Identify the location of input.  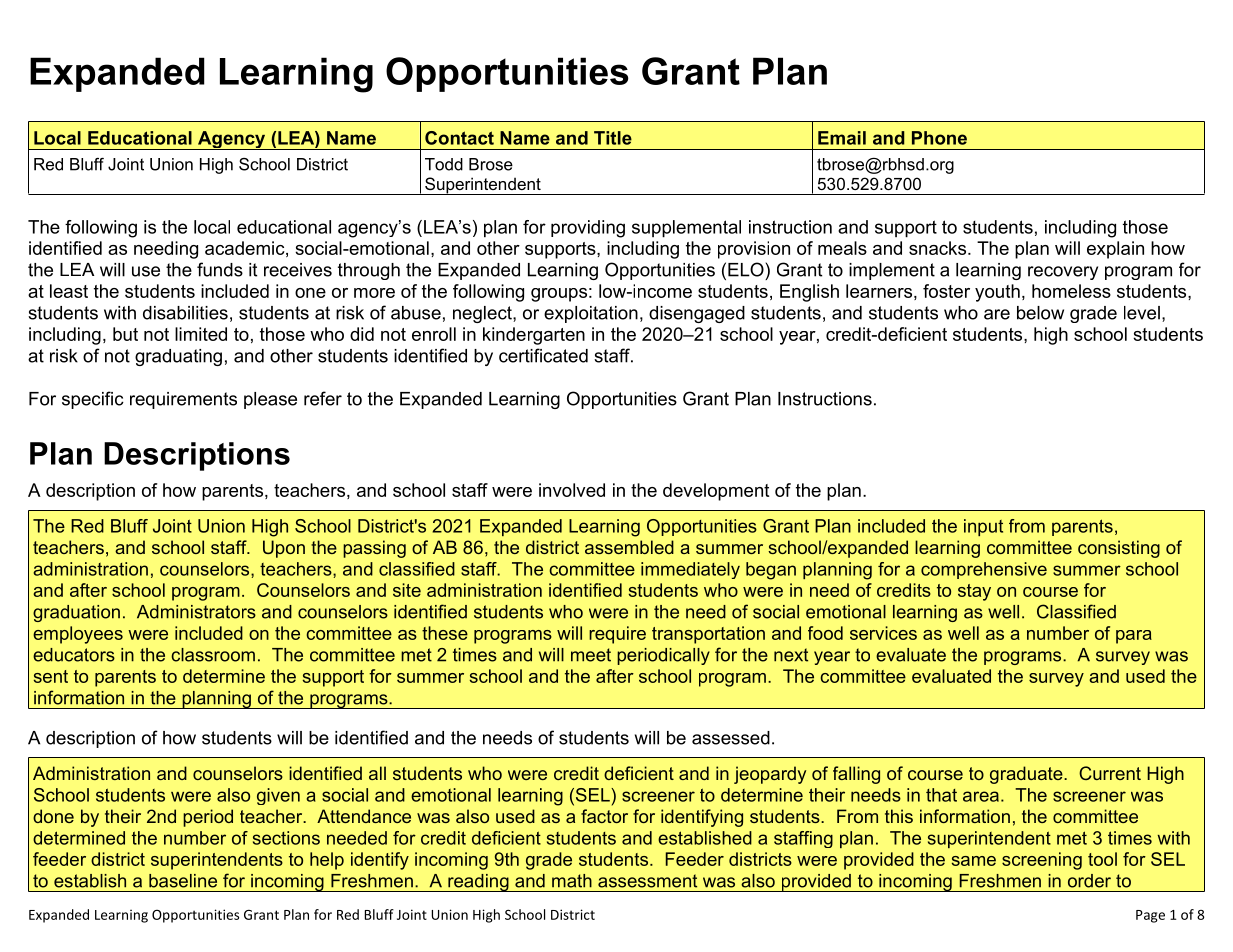
(983, 527).
